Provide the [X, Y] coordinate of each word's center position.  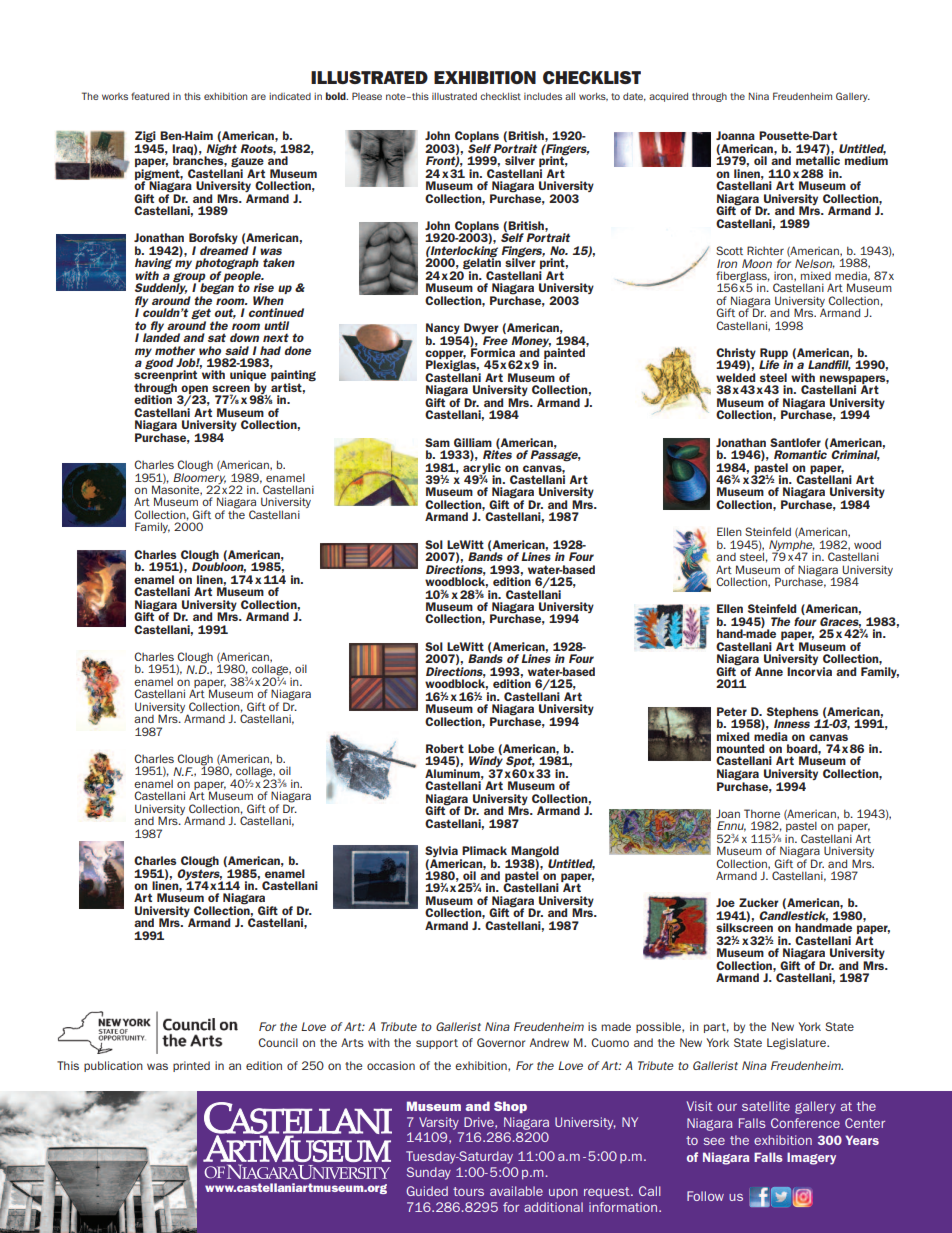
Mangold [534, 853]
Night [221, 150]
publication [113, 1066]
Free [495, 340]
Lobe [481, 748]
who [210, 350]
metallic [818, 159]
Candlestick [793, 916]
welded [735, 377]
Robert [445, 748]
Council [278, 1042]
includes [543, 96]
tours [468, 1191]
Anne [769, 671]
